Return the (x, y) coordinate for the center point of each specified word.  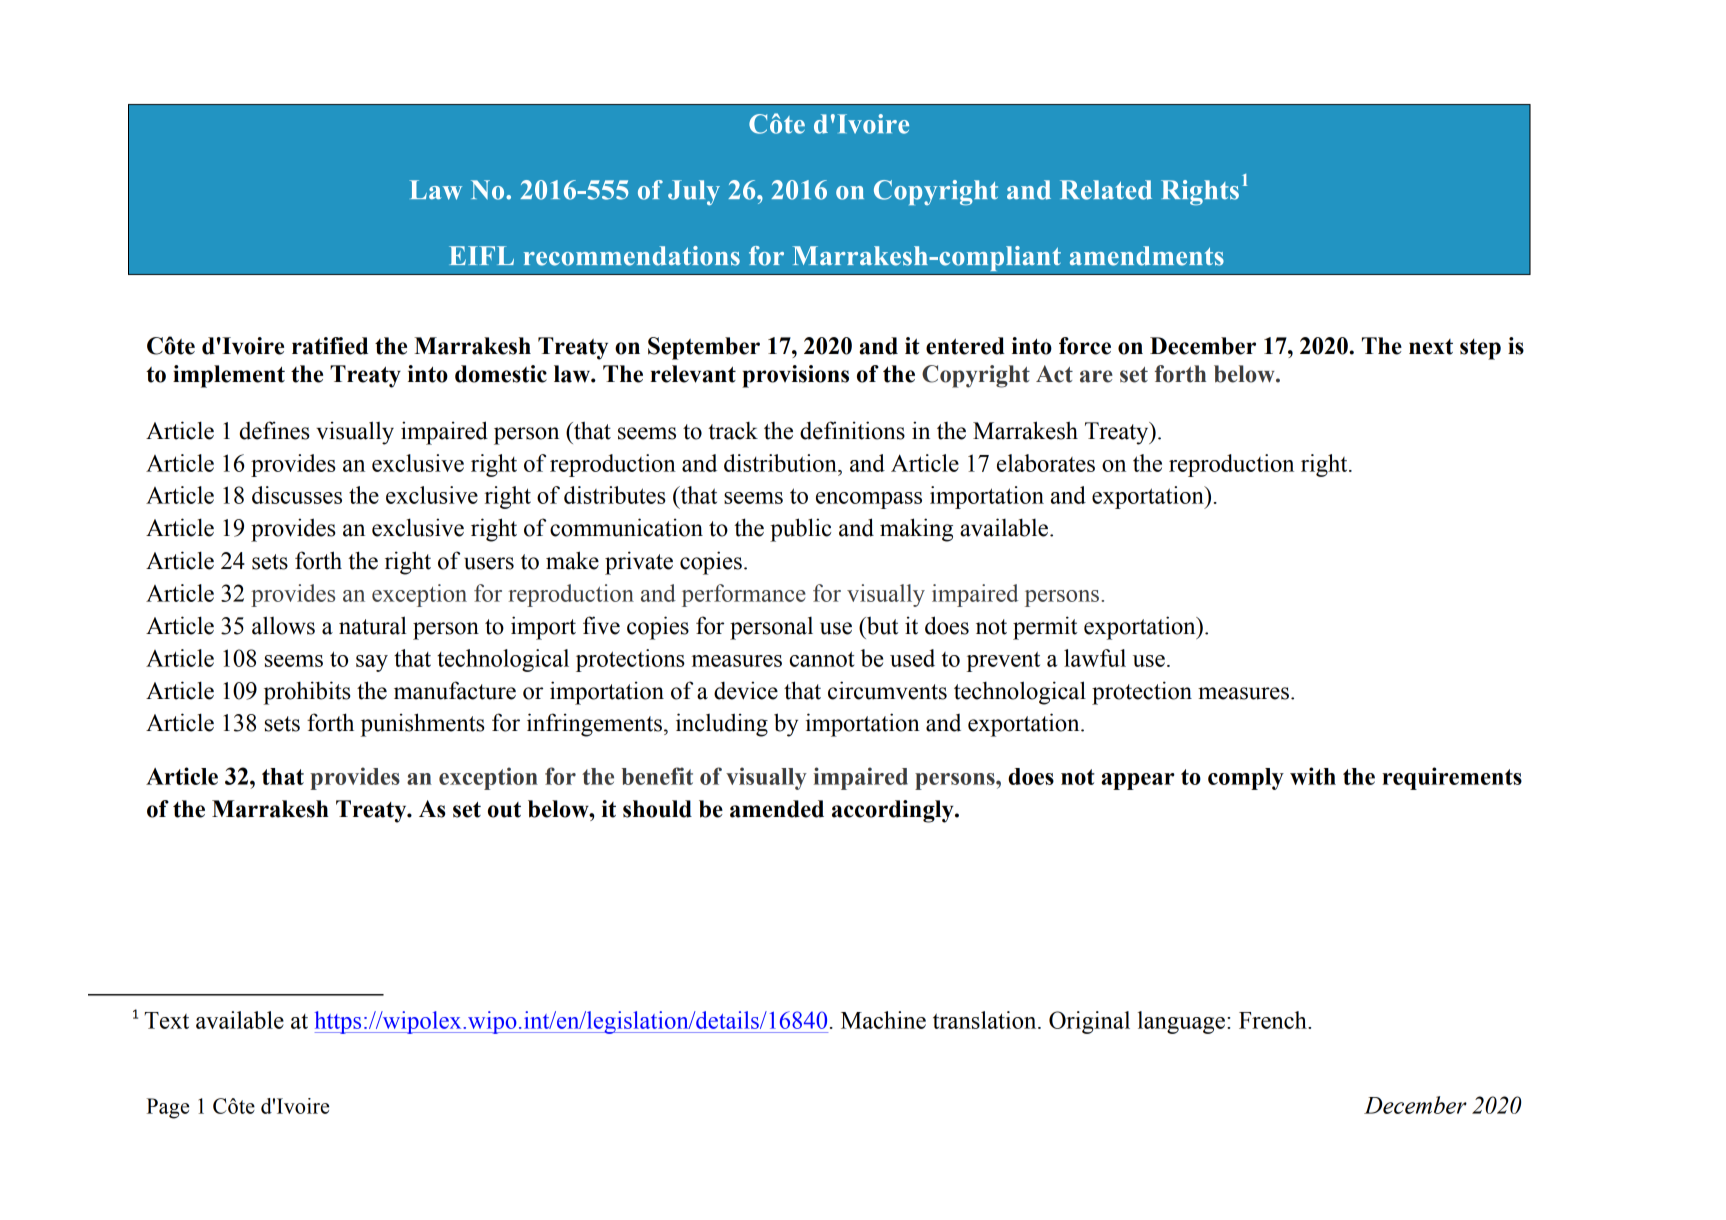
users (489, 563)
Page (168, 1108)
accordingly (894, 811)
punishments (422, 725)
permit (1045, 628)
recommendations (632, 256)
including (722, 725)
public (800, 530)
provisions (795, 376)
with (1313, 776)
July (694, 193)
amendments (1147, 256)
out (504, 810)
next (1431, 347)
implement (229, 376)
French (1274, 1020)
